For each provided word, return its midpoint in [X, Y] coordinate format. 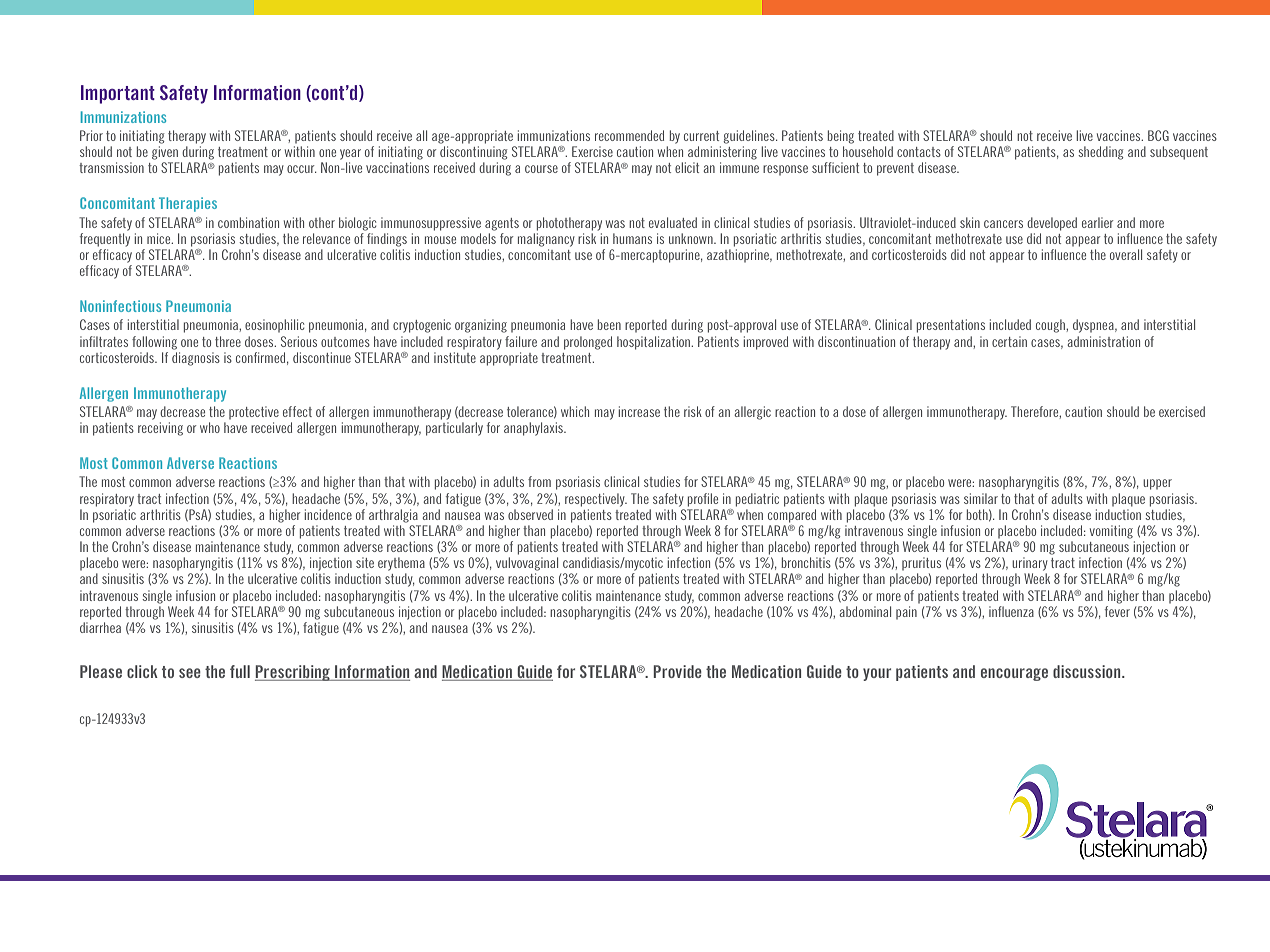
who [210, 427]
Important [118, 94]
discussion [1088, 671]
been [609, 324]
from [539, 481]
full [240, 671]
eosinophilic [274, 325]
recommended [629, 135]
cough [1051, 326]
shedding [1100, 153]
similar [981, 498]
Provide [677, 671]
